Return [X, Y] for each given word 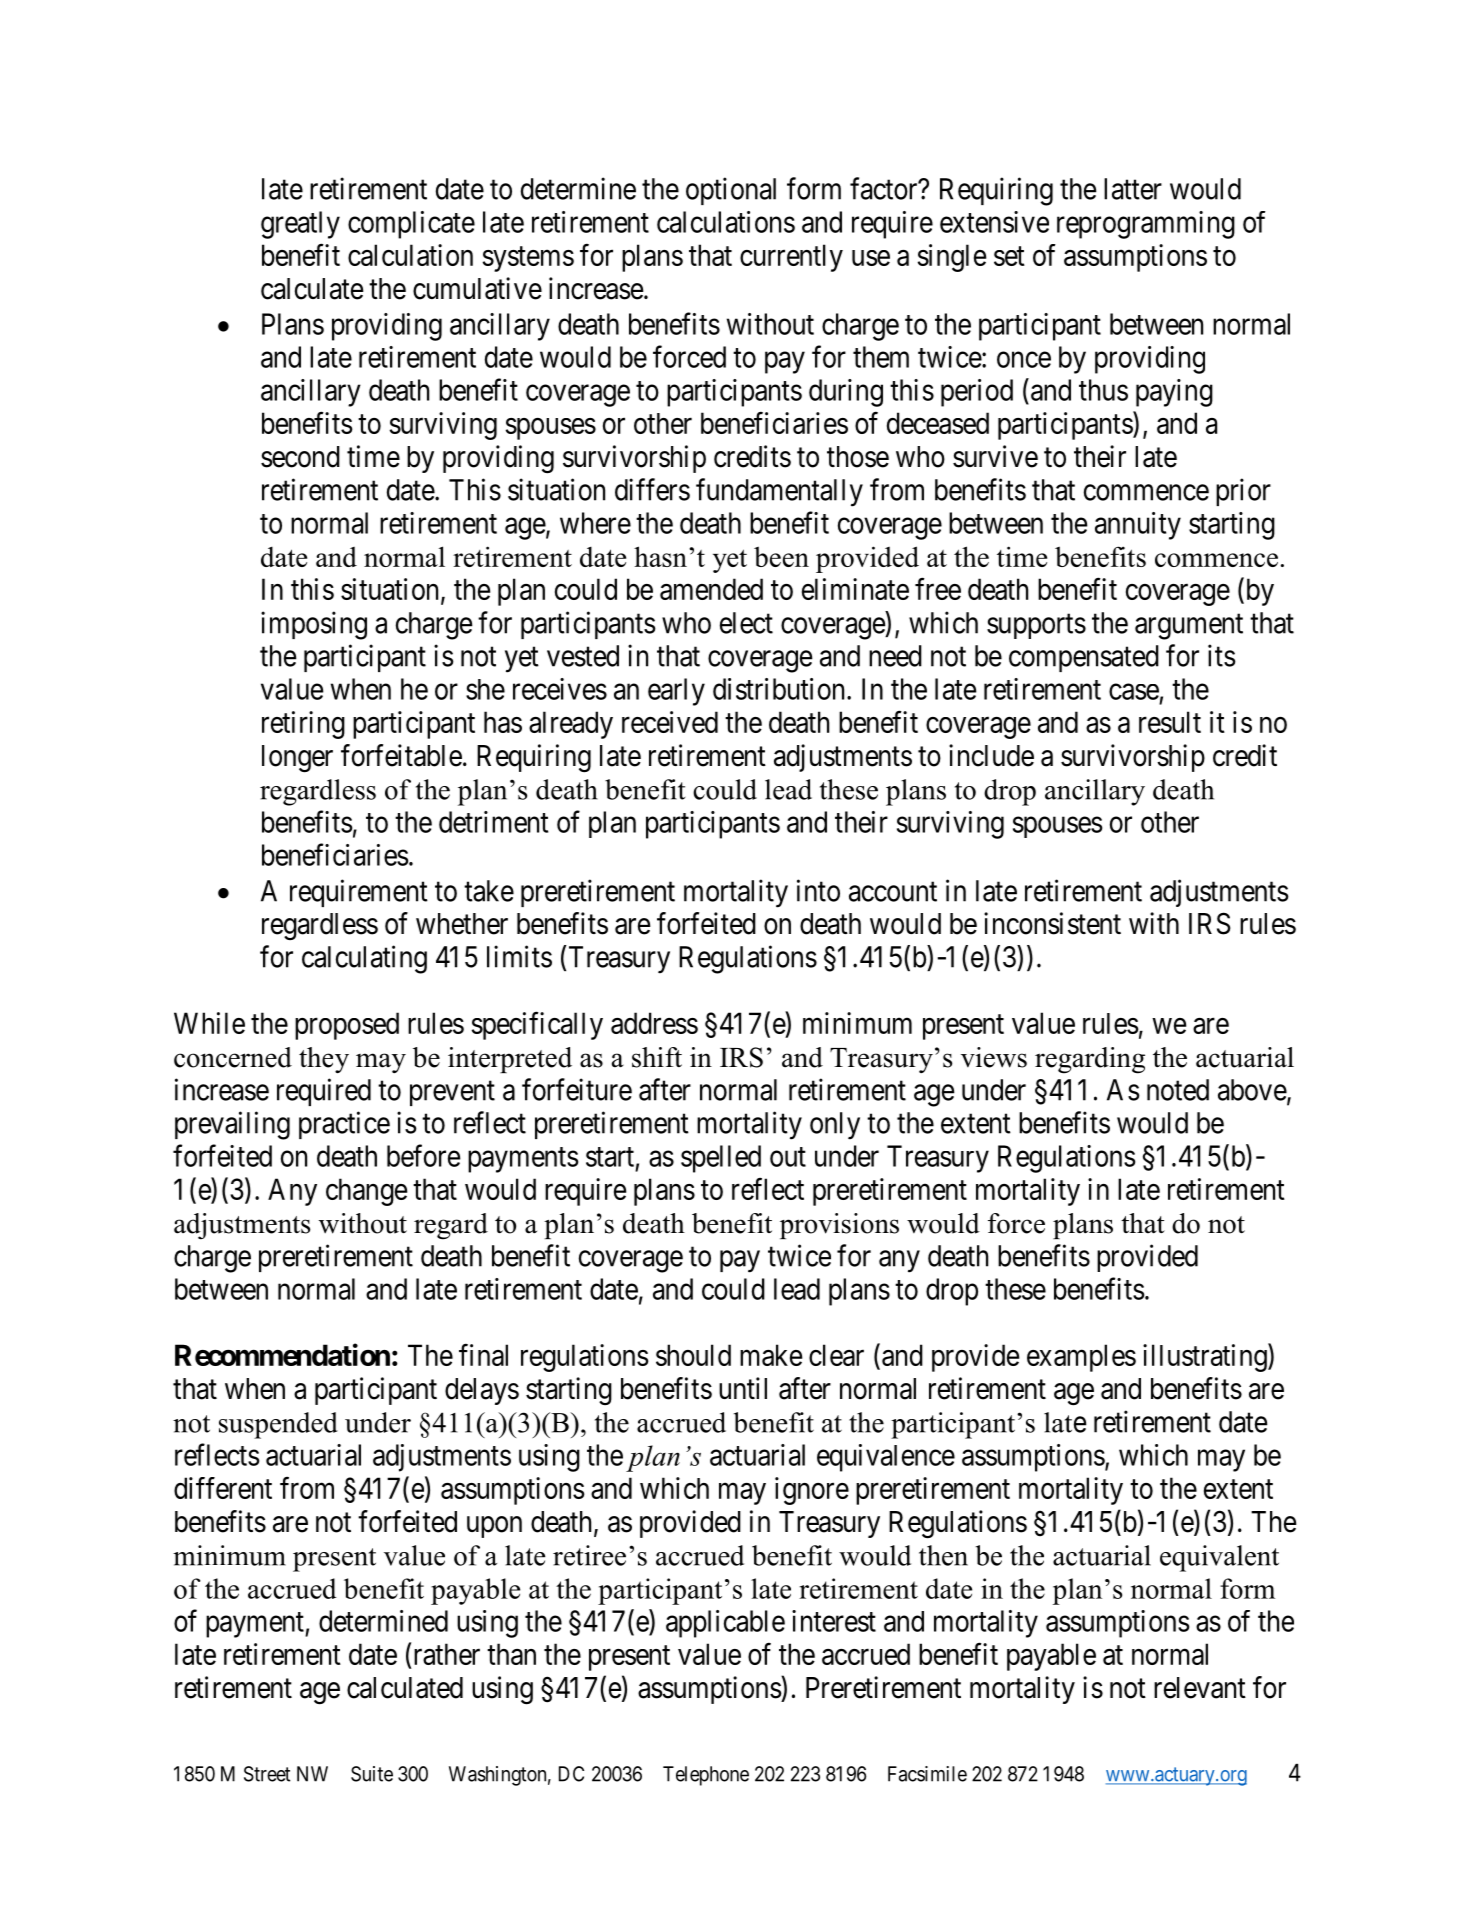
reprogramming [1146, 225]
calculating [364, 959]
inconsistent [1052, 923]
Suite [372, 1774]
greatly [300, 225]
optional [731, 191]
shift [657, 1057]
